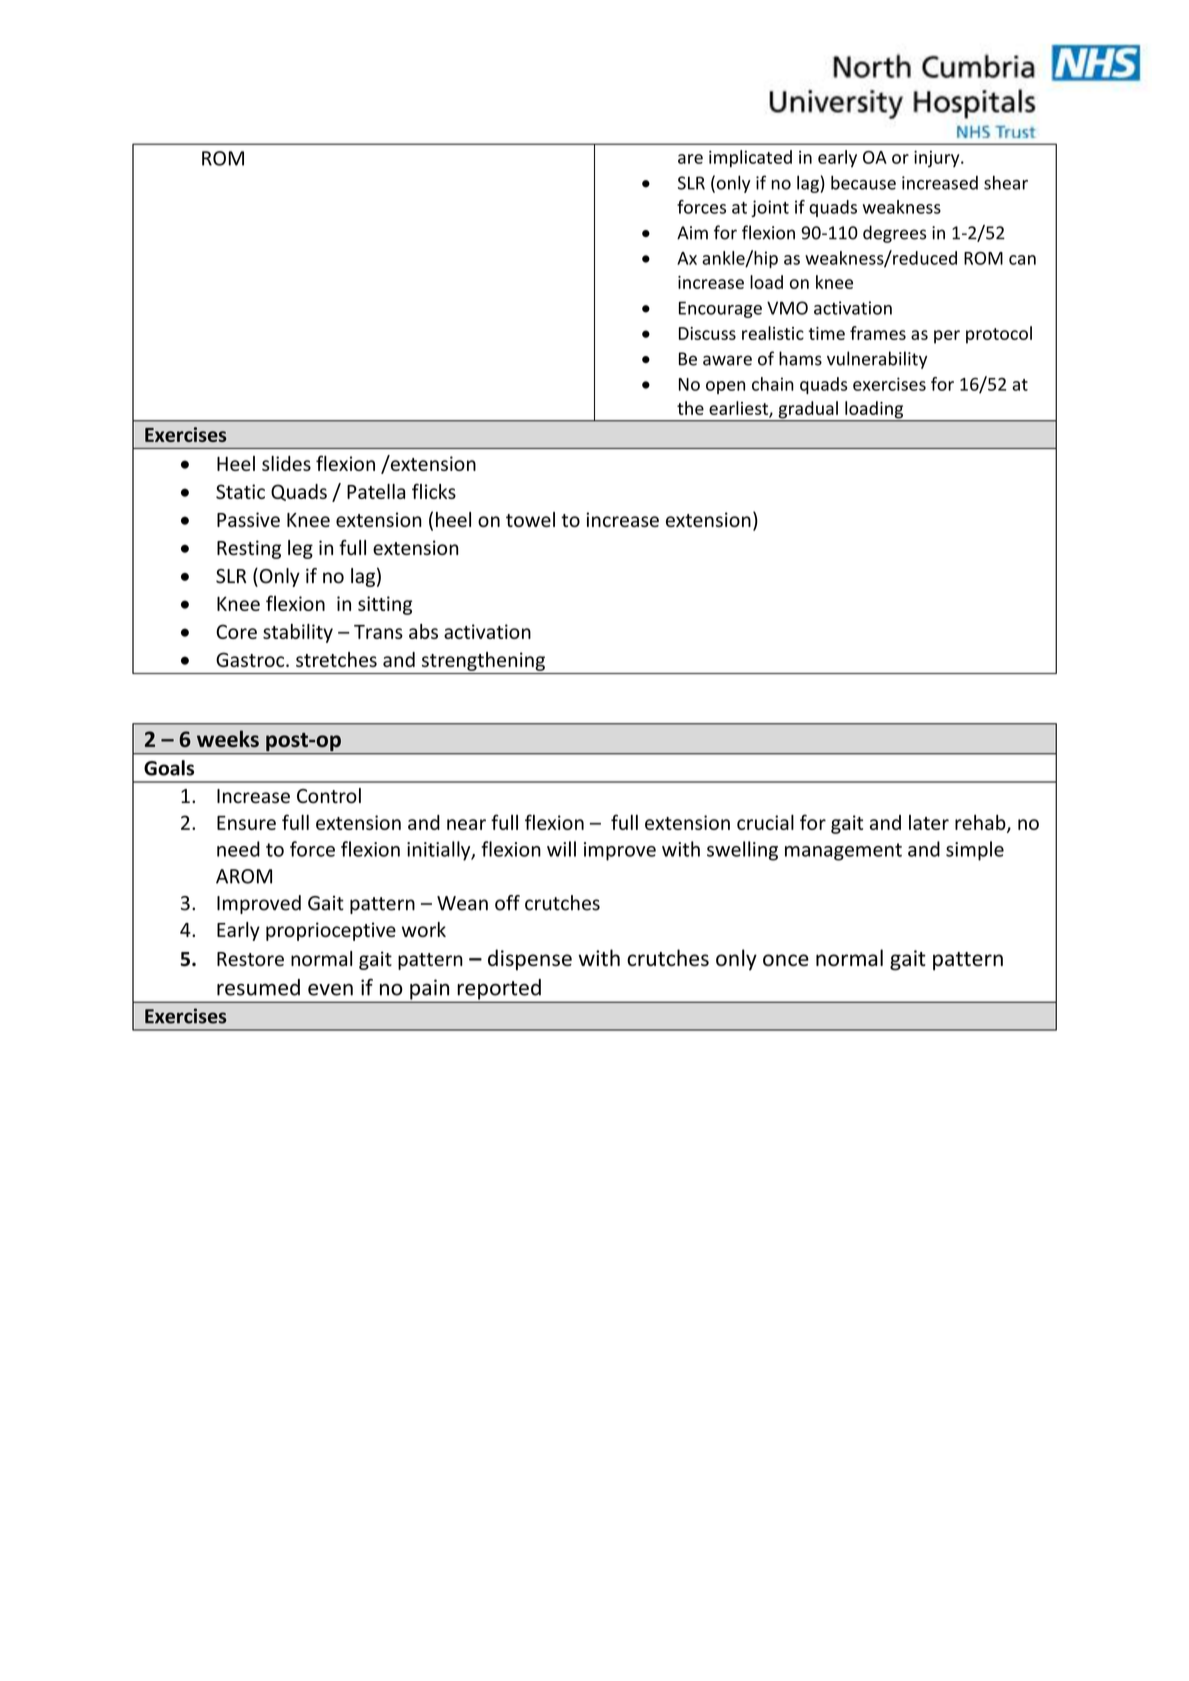  What do you see at coordinates (786, 960) in the image?
I see `once` at bounding box center [786, 960].
